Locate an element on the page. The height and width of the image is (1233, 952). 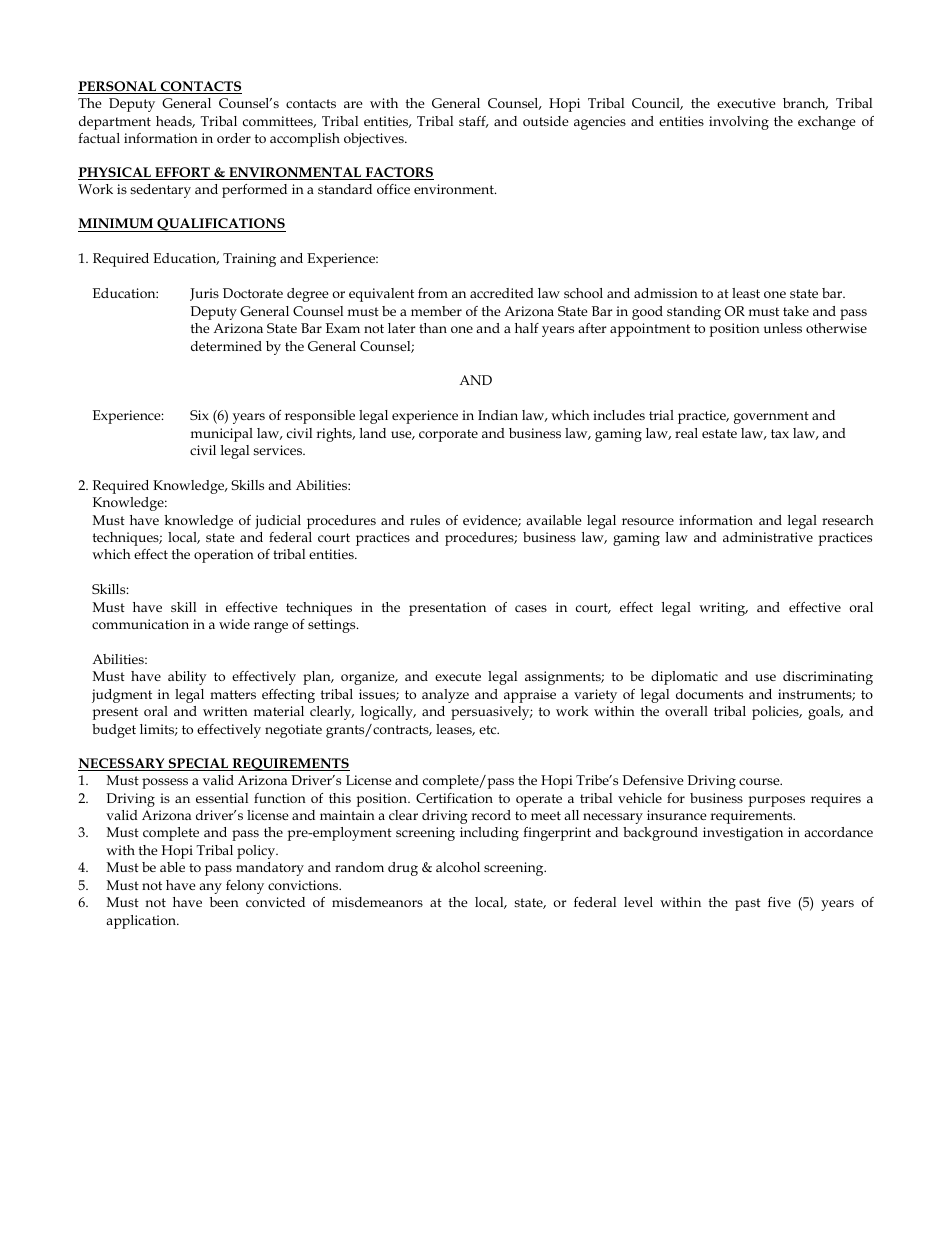
past is located at coordinates (748, 904).
